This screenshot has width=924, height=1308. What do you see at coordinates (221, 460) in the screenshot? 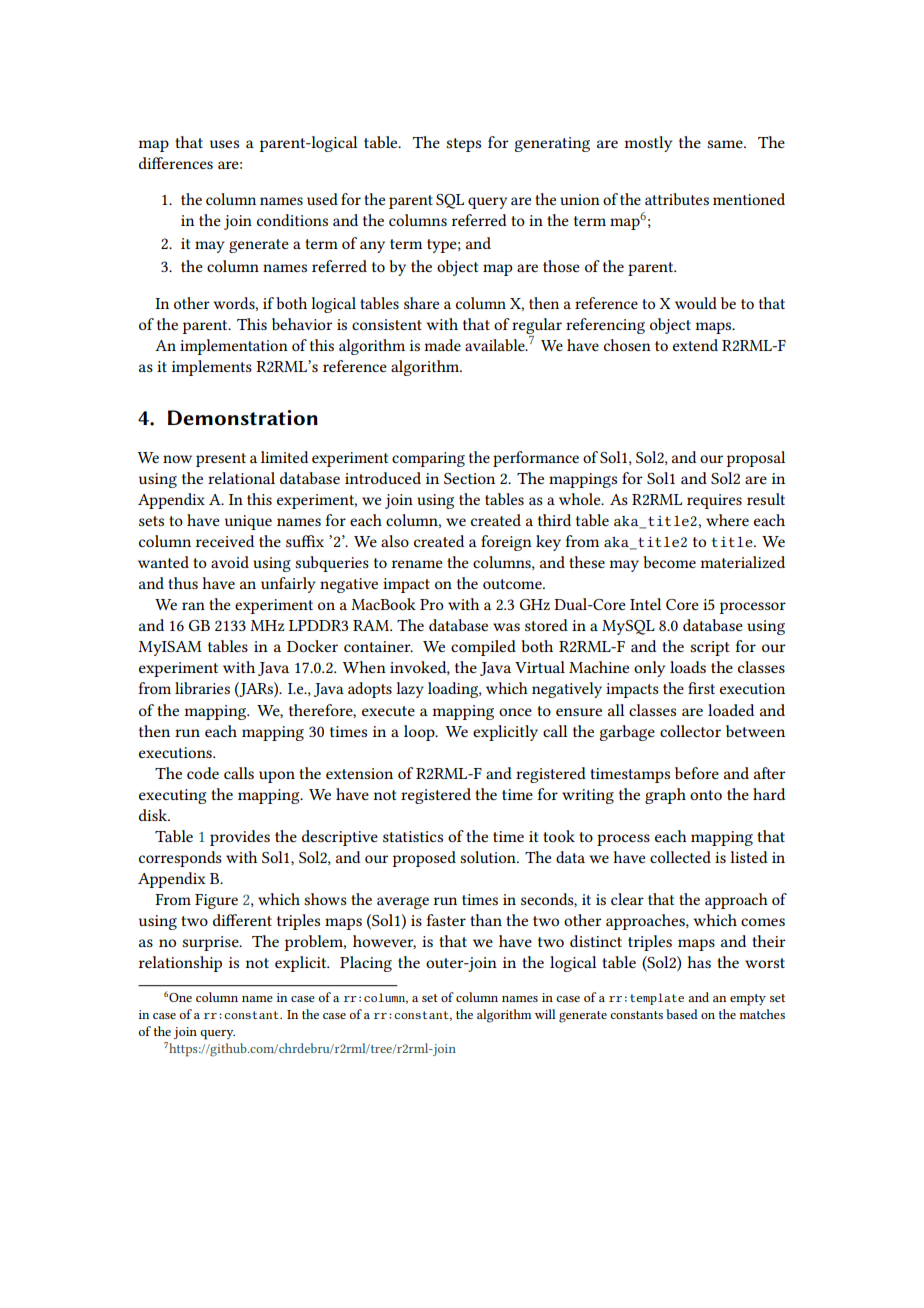
I see `present` at bounding box center [221, 460].
